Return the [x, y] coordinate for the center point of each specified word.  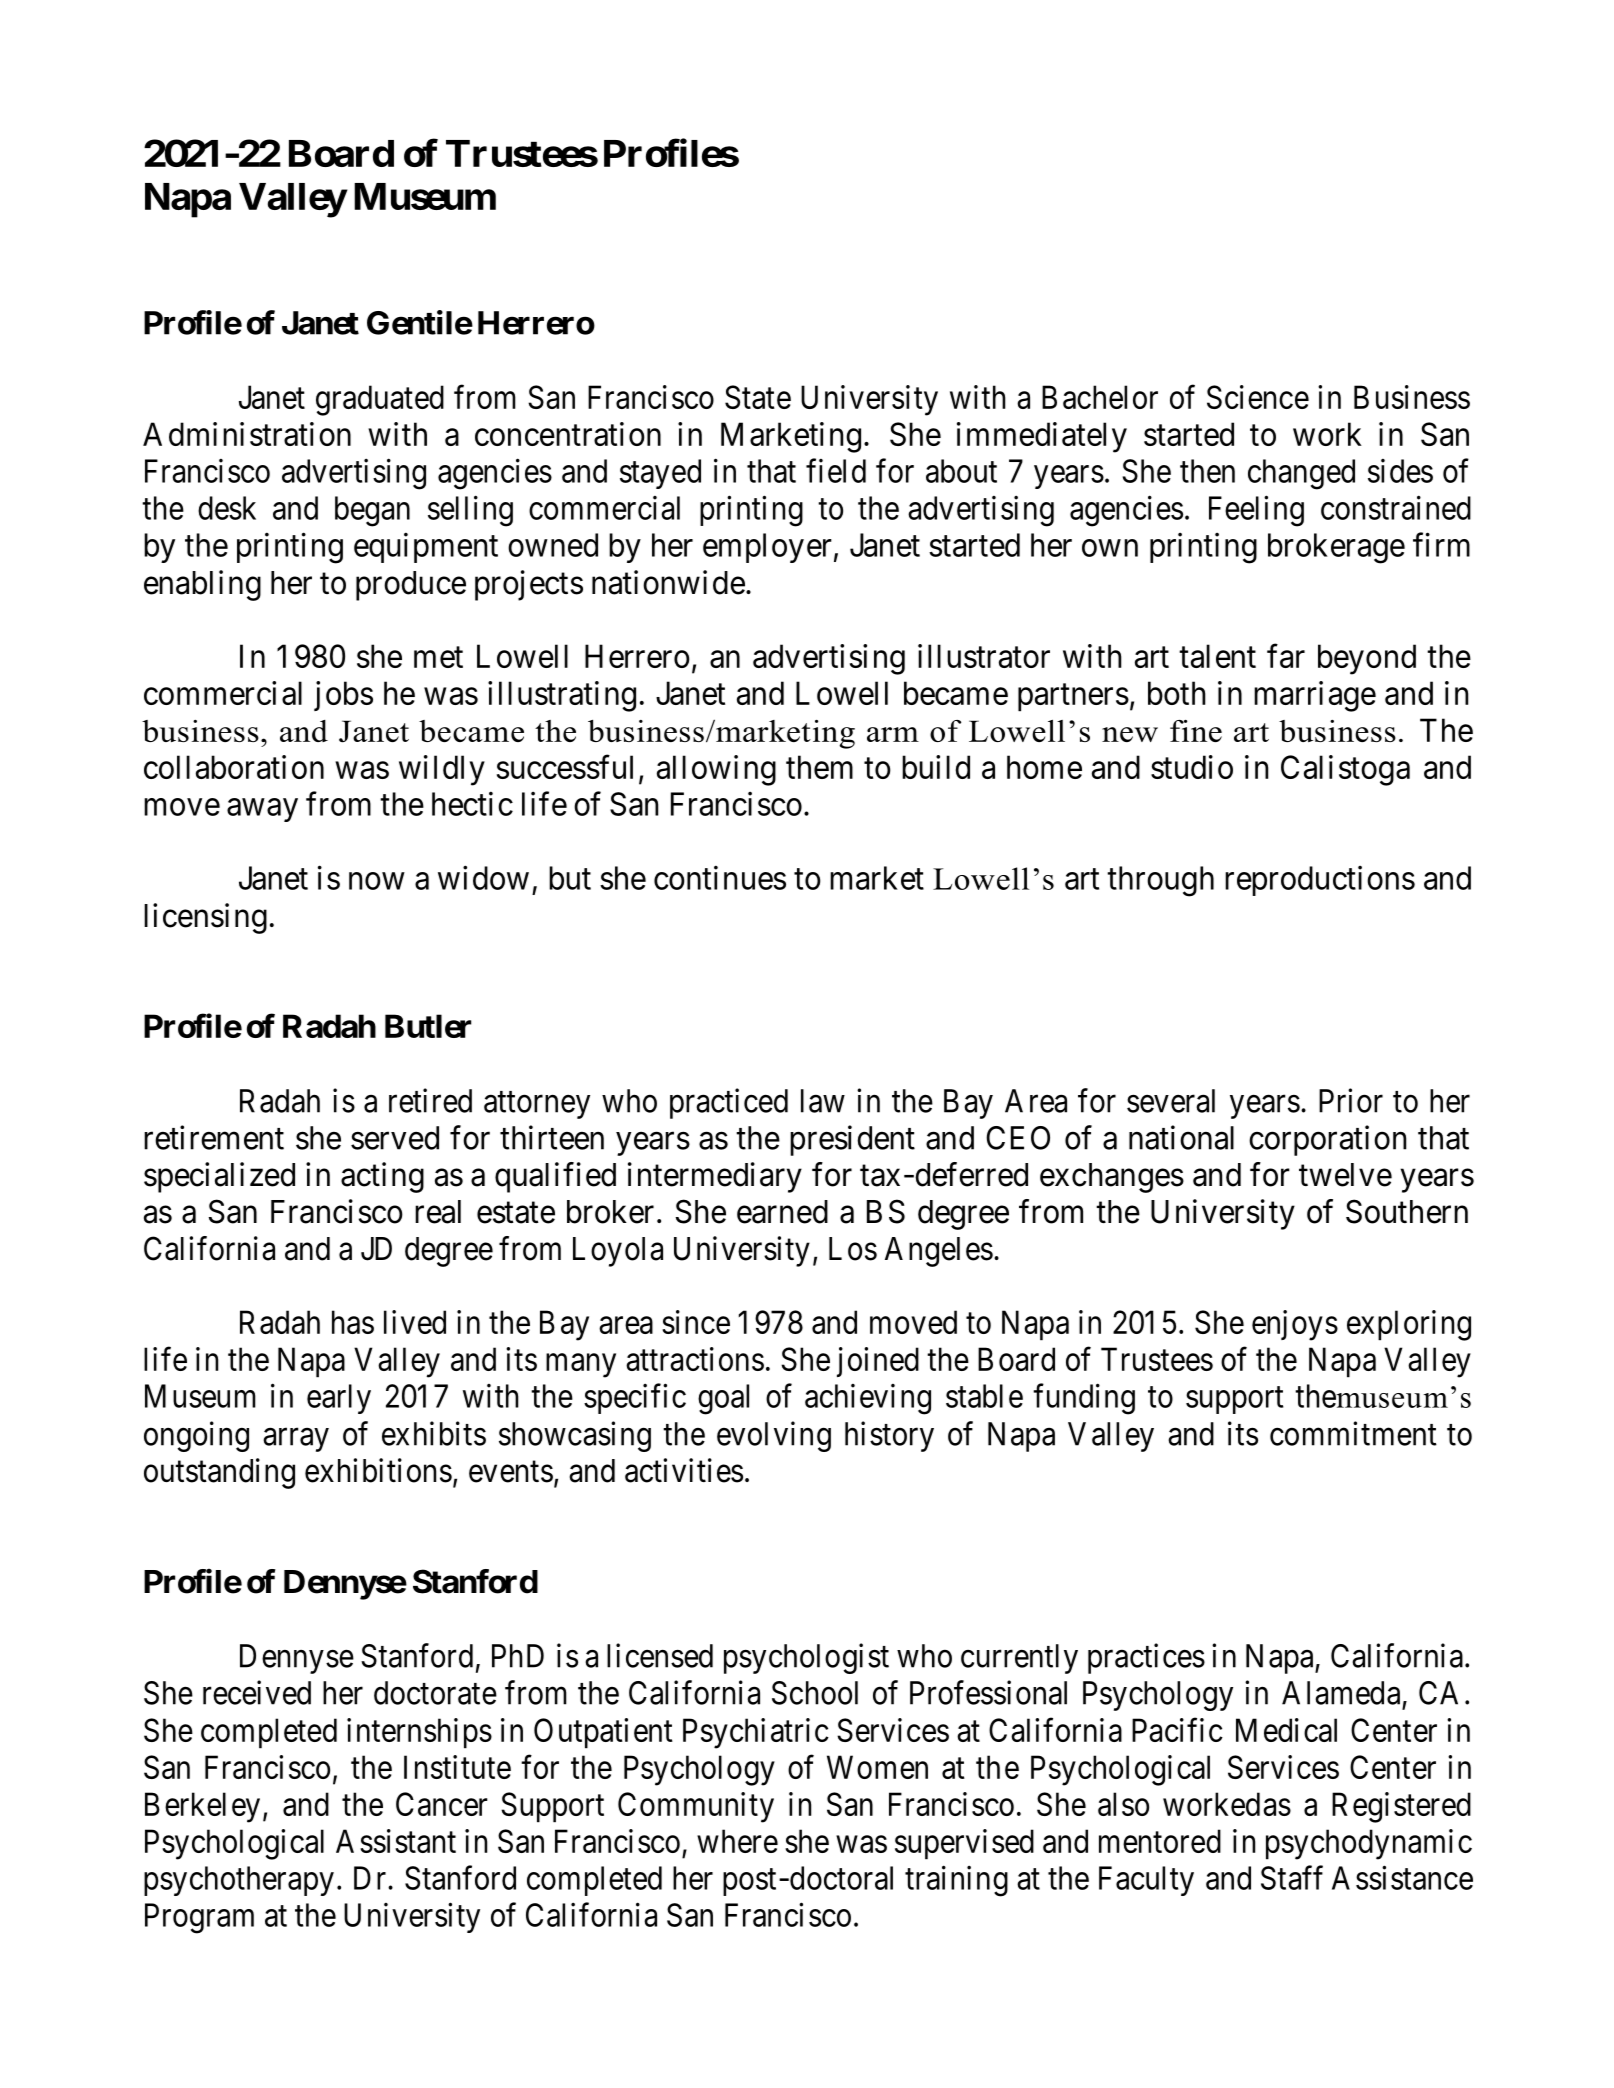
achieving [868, 1399]
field [836, 471]
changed [1301, 474]
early [339, 1399]
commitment [1353, 1433]
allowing [716, 770]
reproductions [1320, 881]
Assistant [396, 1841]
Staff [1292, 1877]
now [377, 881]
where [737, 1841]
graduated [380, 400]
